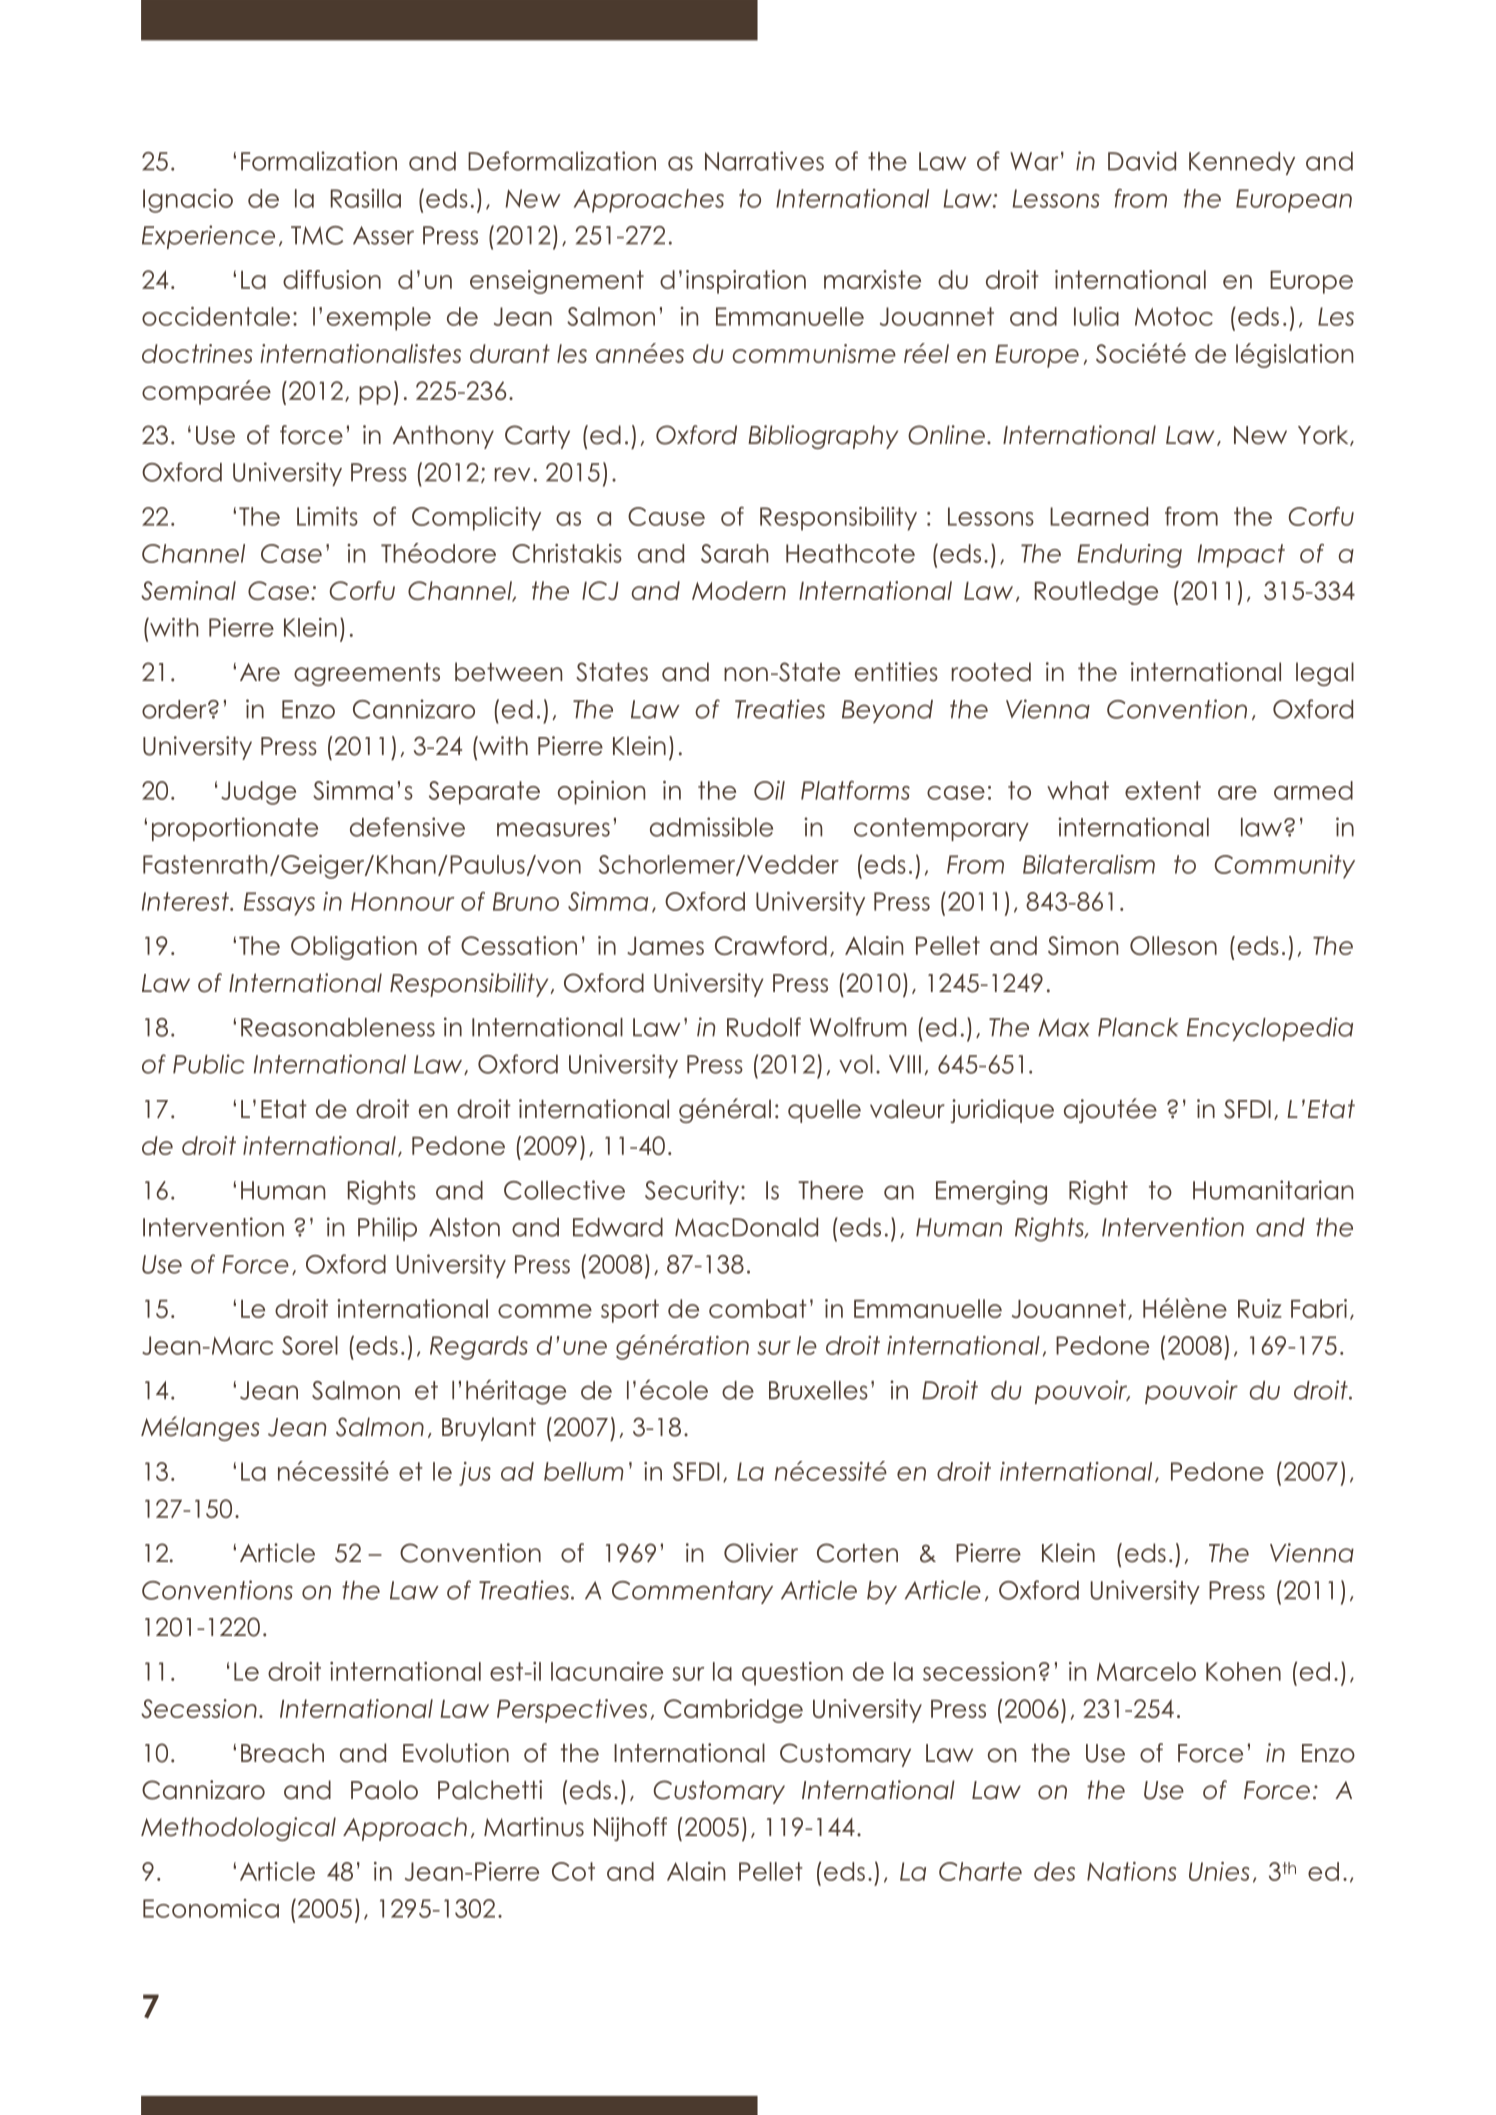 This page has width=1496, height=2115. Describe the element at coordinates (1142, 161) in the page. I see `David` at that location.
